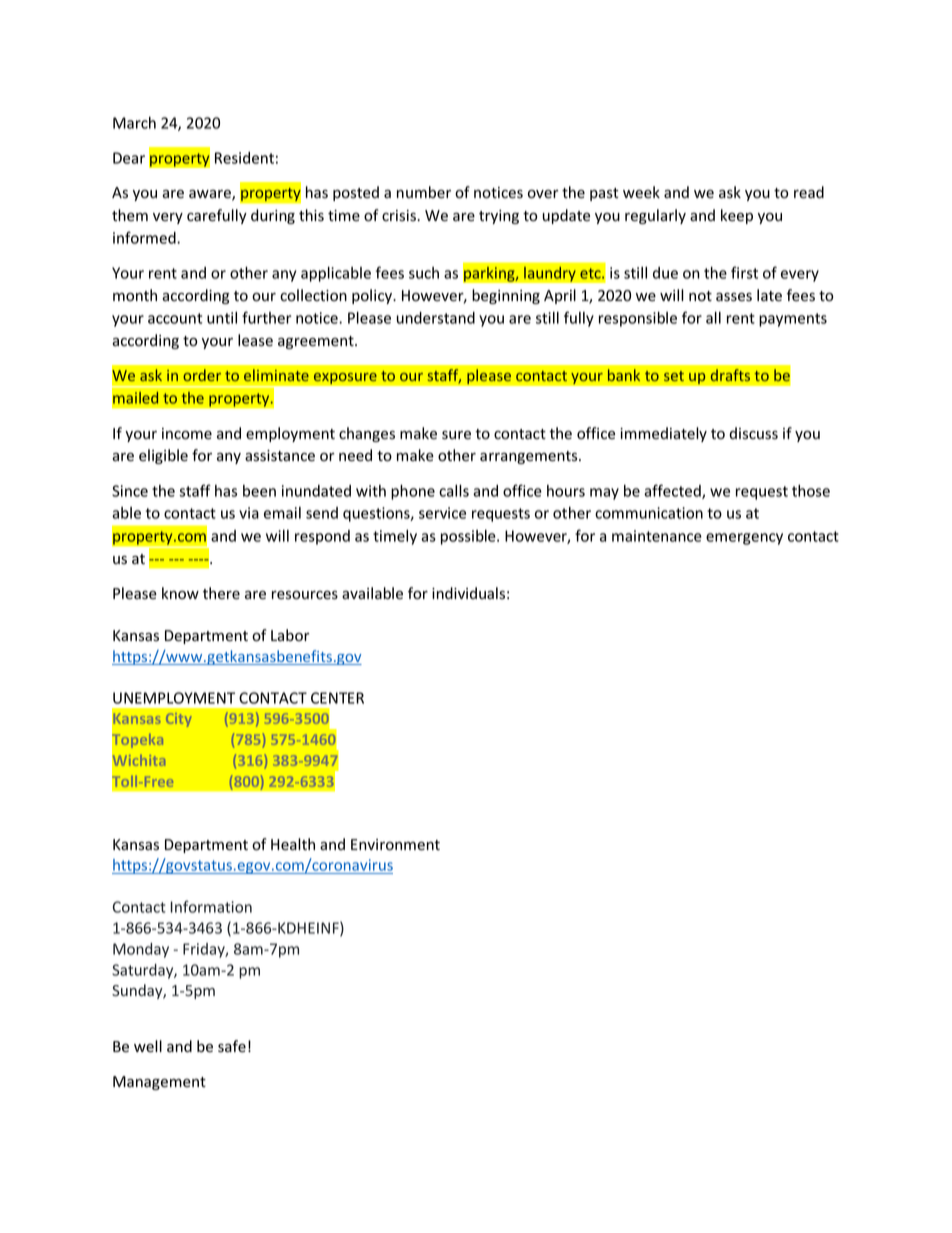 This screenshot has height=1233, width=952. What do you see at coordinates (232, 1046) in the screenshot?
I see `safe` at bounding box center [232, 1046].
